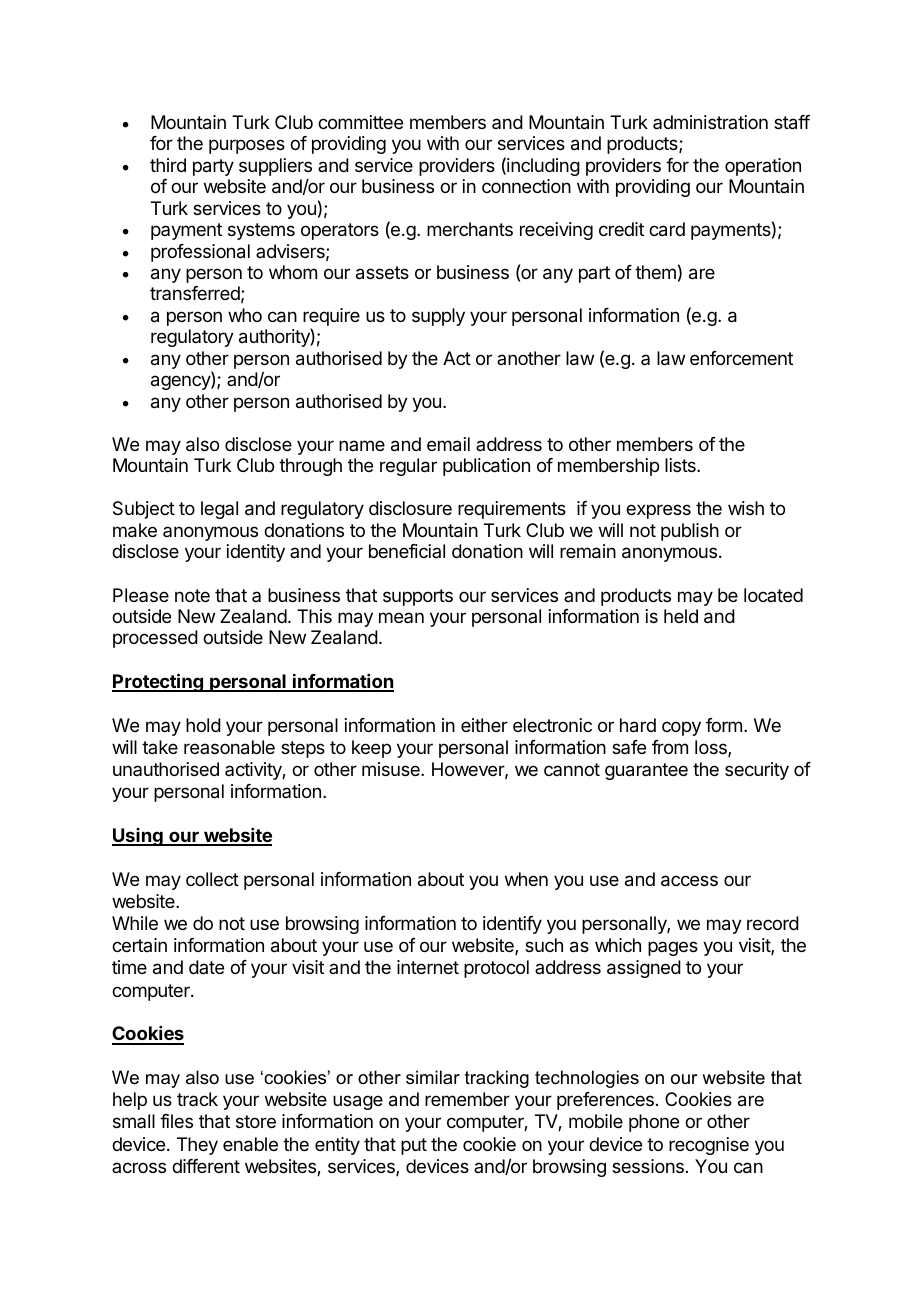 The width and height of the screenshot is (924, 1308). What do you see at coordinates (486, 467) in the screenshot?
I see `publication` at bounding box center [486, 467].
